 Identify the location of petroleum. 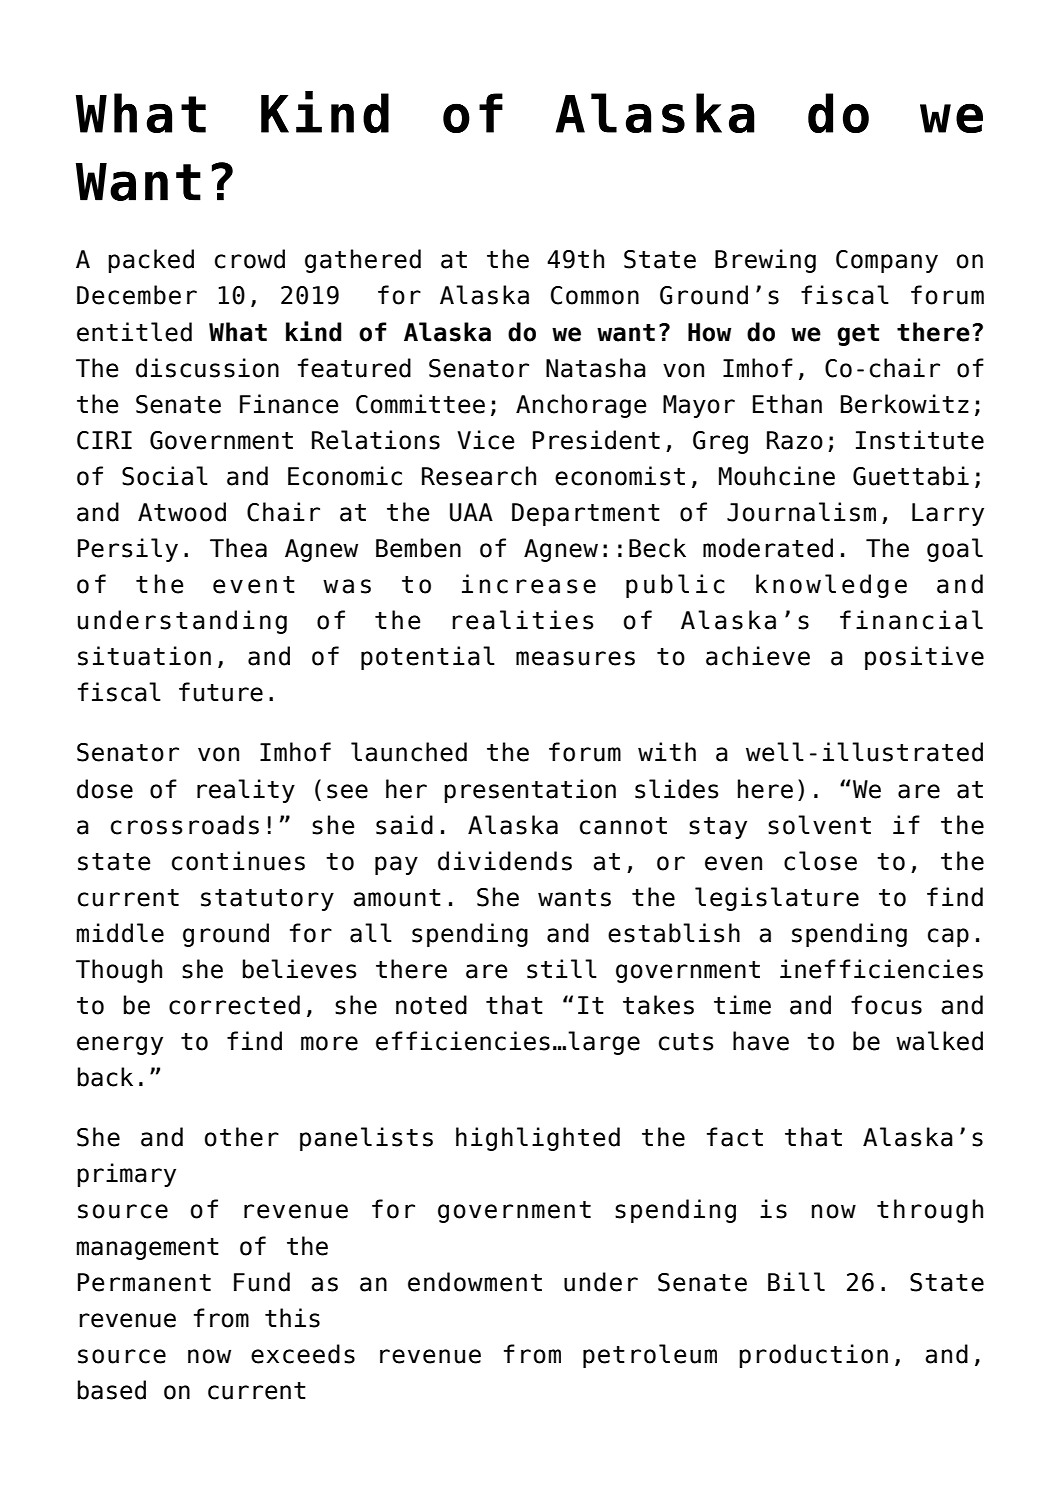
(650, 1356).
